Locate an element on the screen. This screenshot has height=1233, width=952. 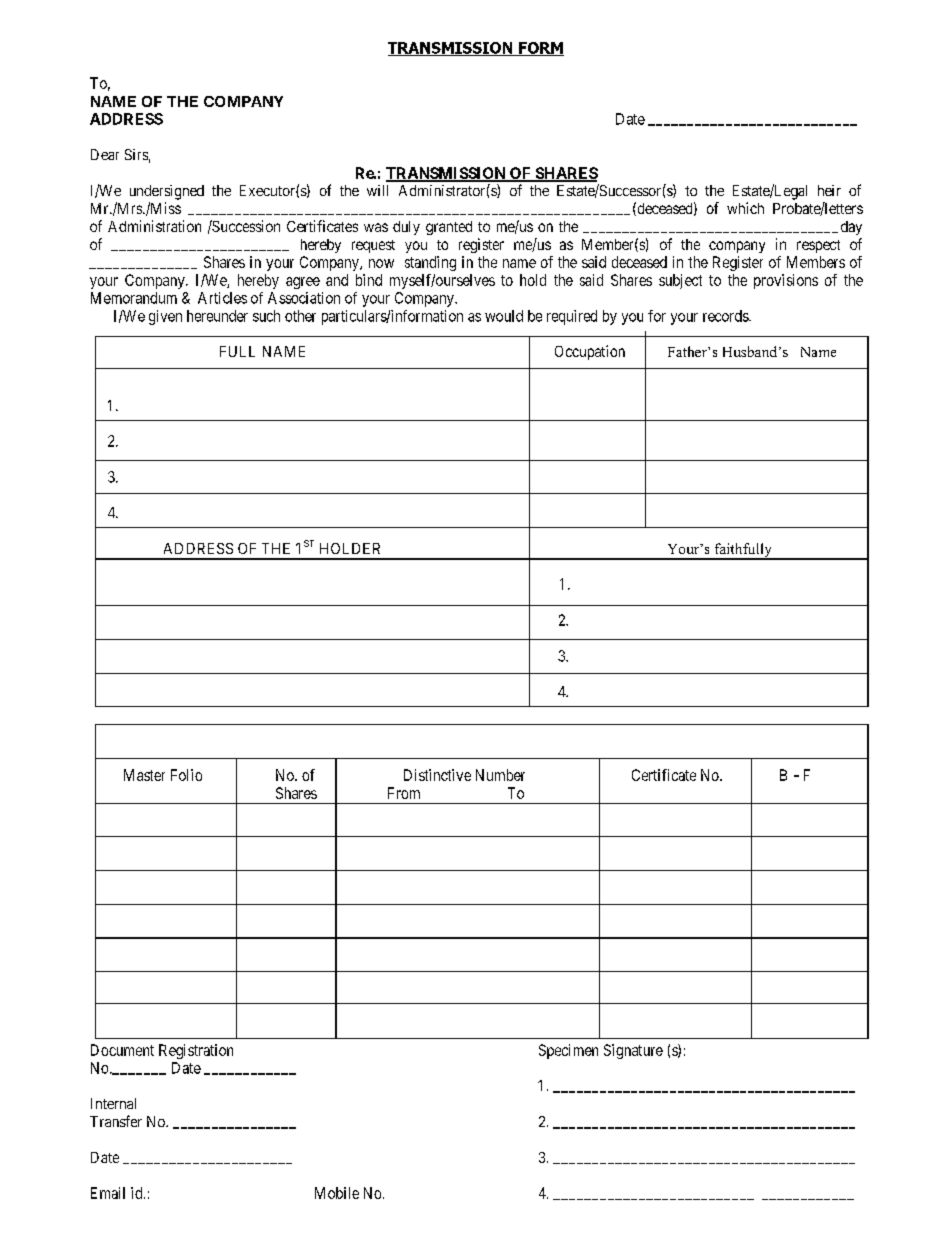
undersigned is located at coordinates (167, 192).
